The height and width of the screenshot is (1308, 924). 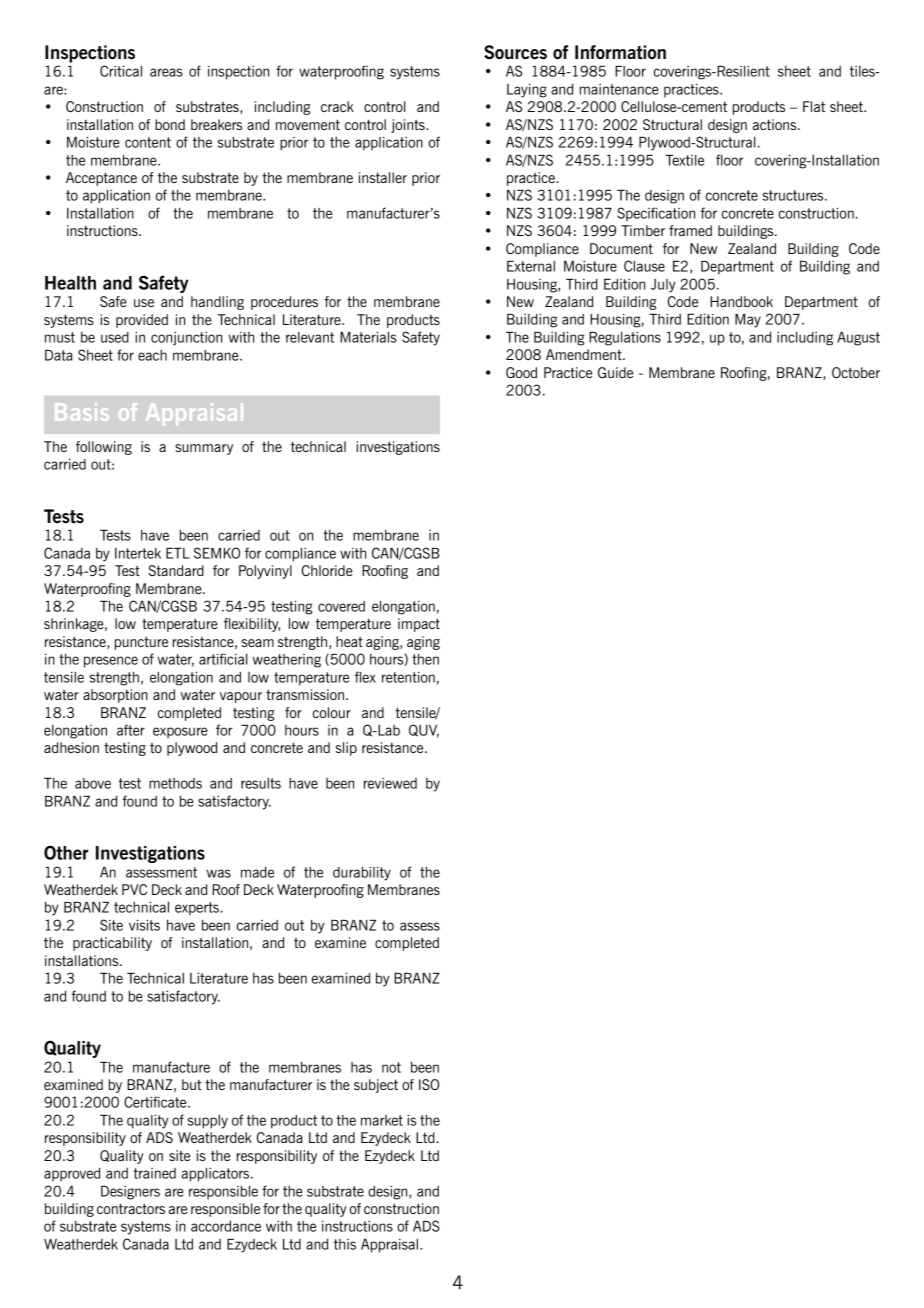 What do you see at coordinates (166, 72) in the screenshot?
I see `areas` at bounding box center [166, 72].
